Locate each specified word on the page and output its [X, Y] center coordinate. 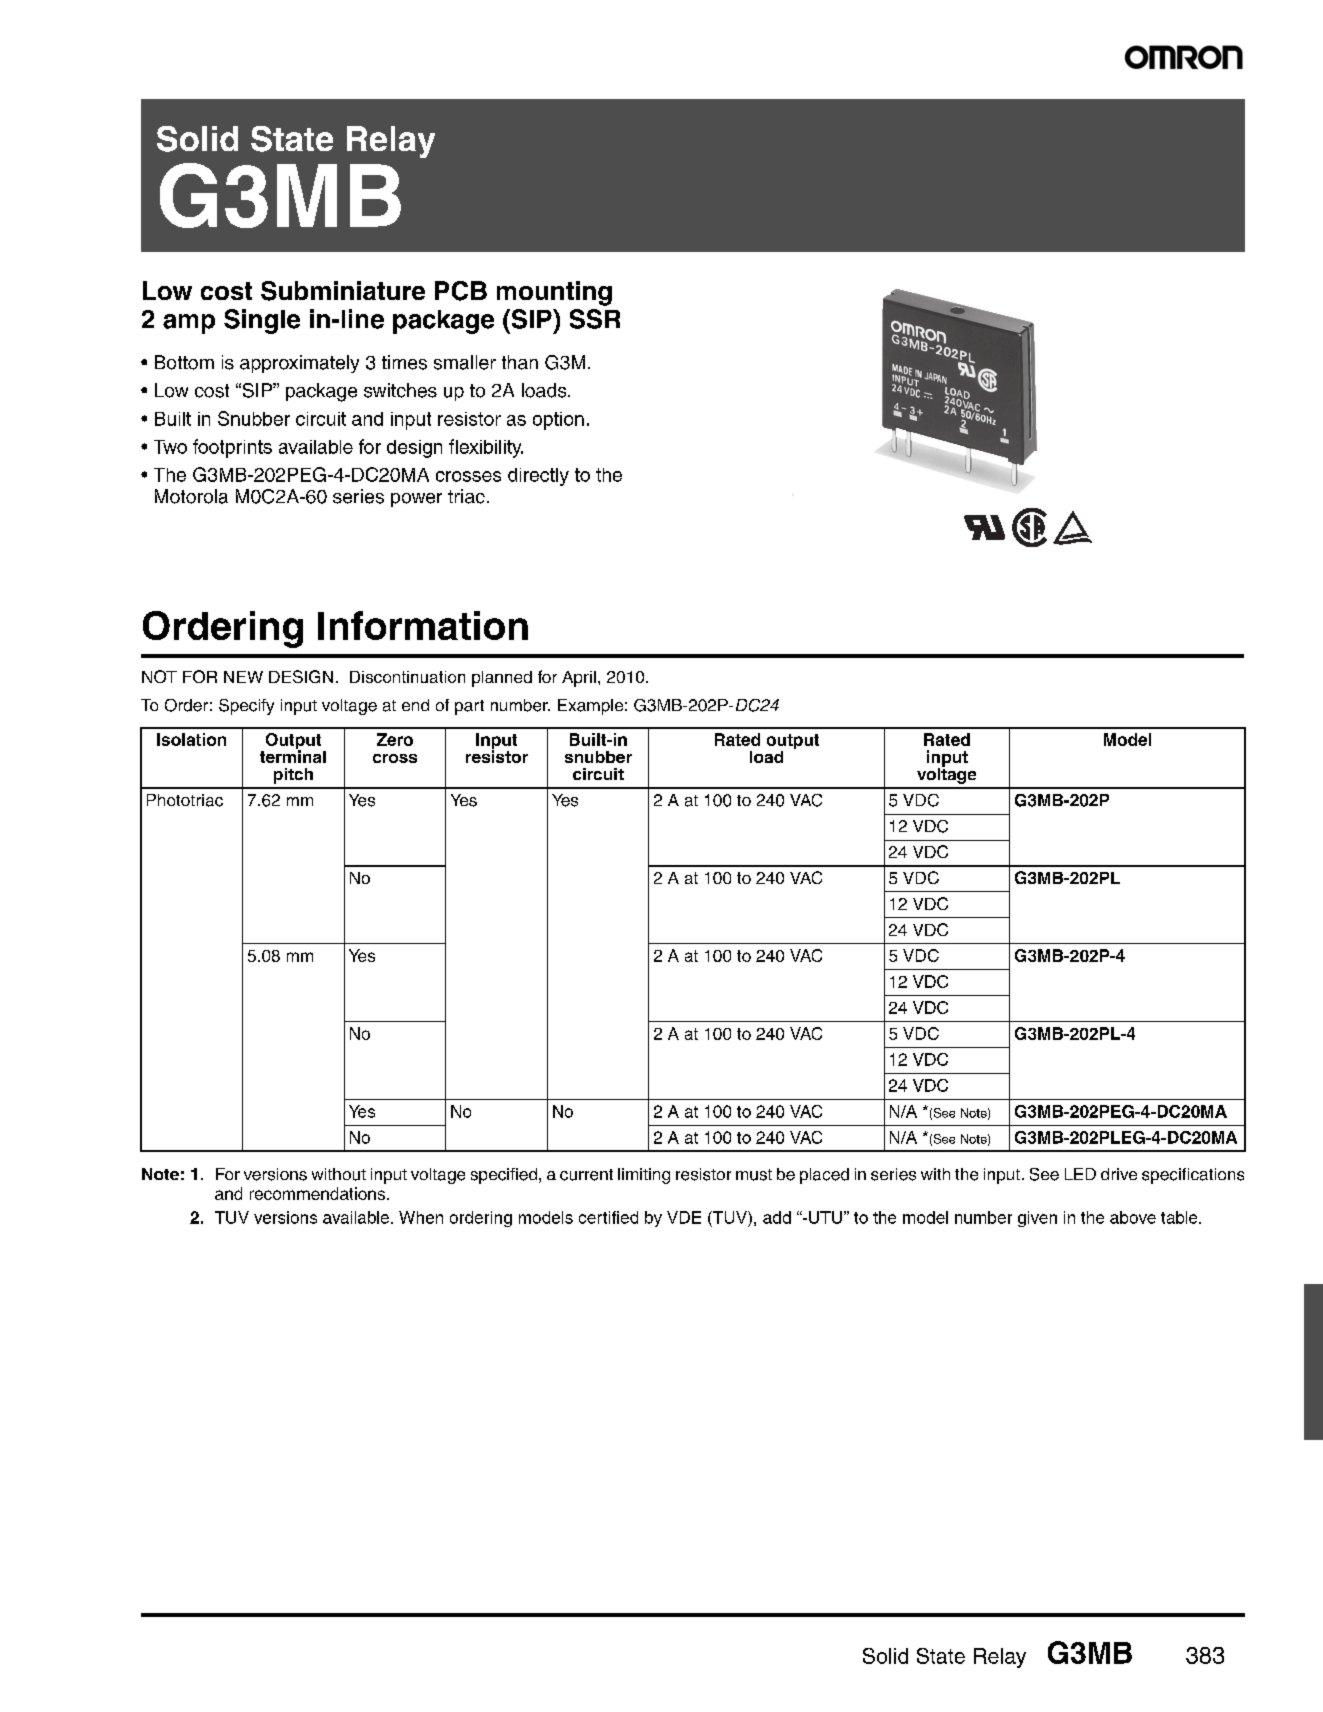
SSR [595, 319]
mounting [554, 293]
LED [1080, 1174]
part [469, 707]
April [579, 679]
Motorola [191, 496]
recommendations [317, 1193]
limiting [644, 1176]
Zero [395, 739]
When [421, 1217]
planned [502, 679]
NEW [243, 677]
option [558, 421]
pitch [293, 776]
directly [538, 477]
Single [262, 321]
